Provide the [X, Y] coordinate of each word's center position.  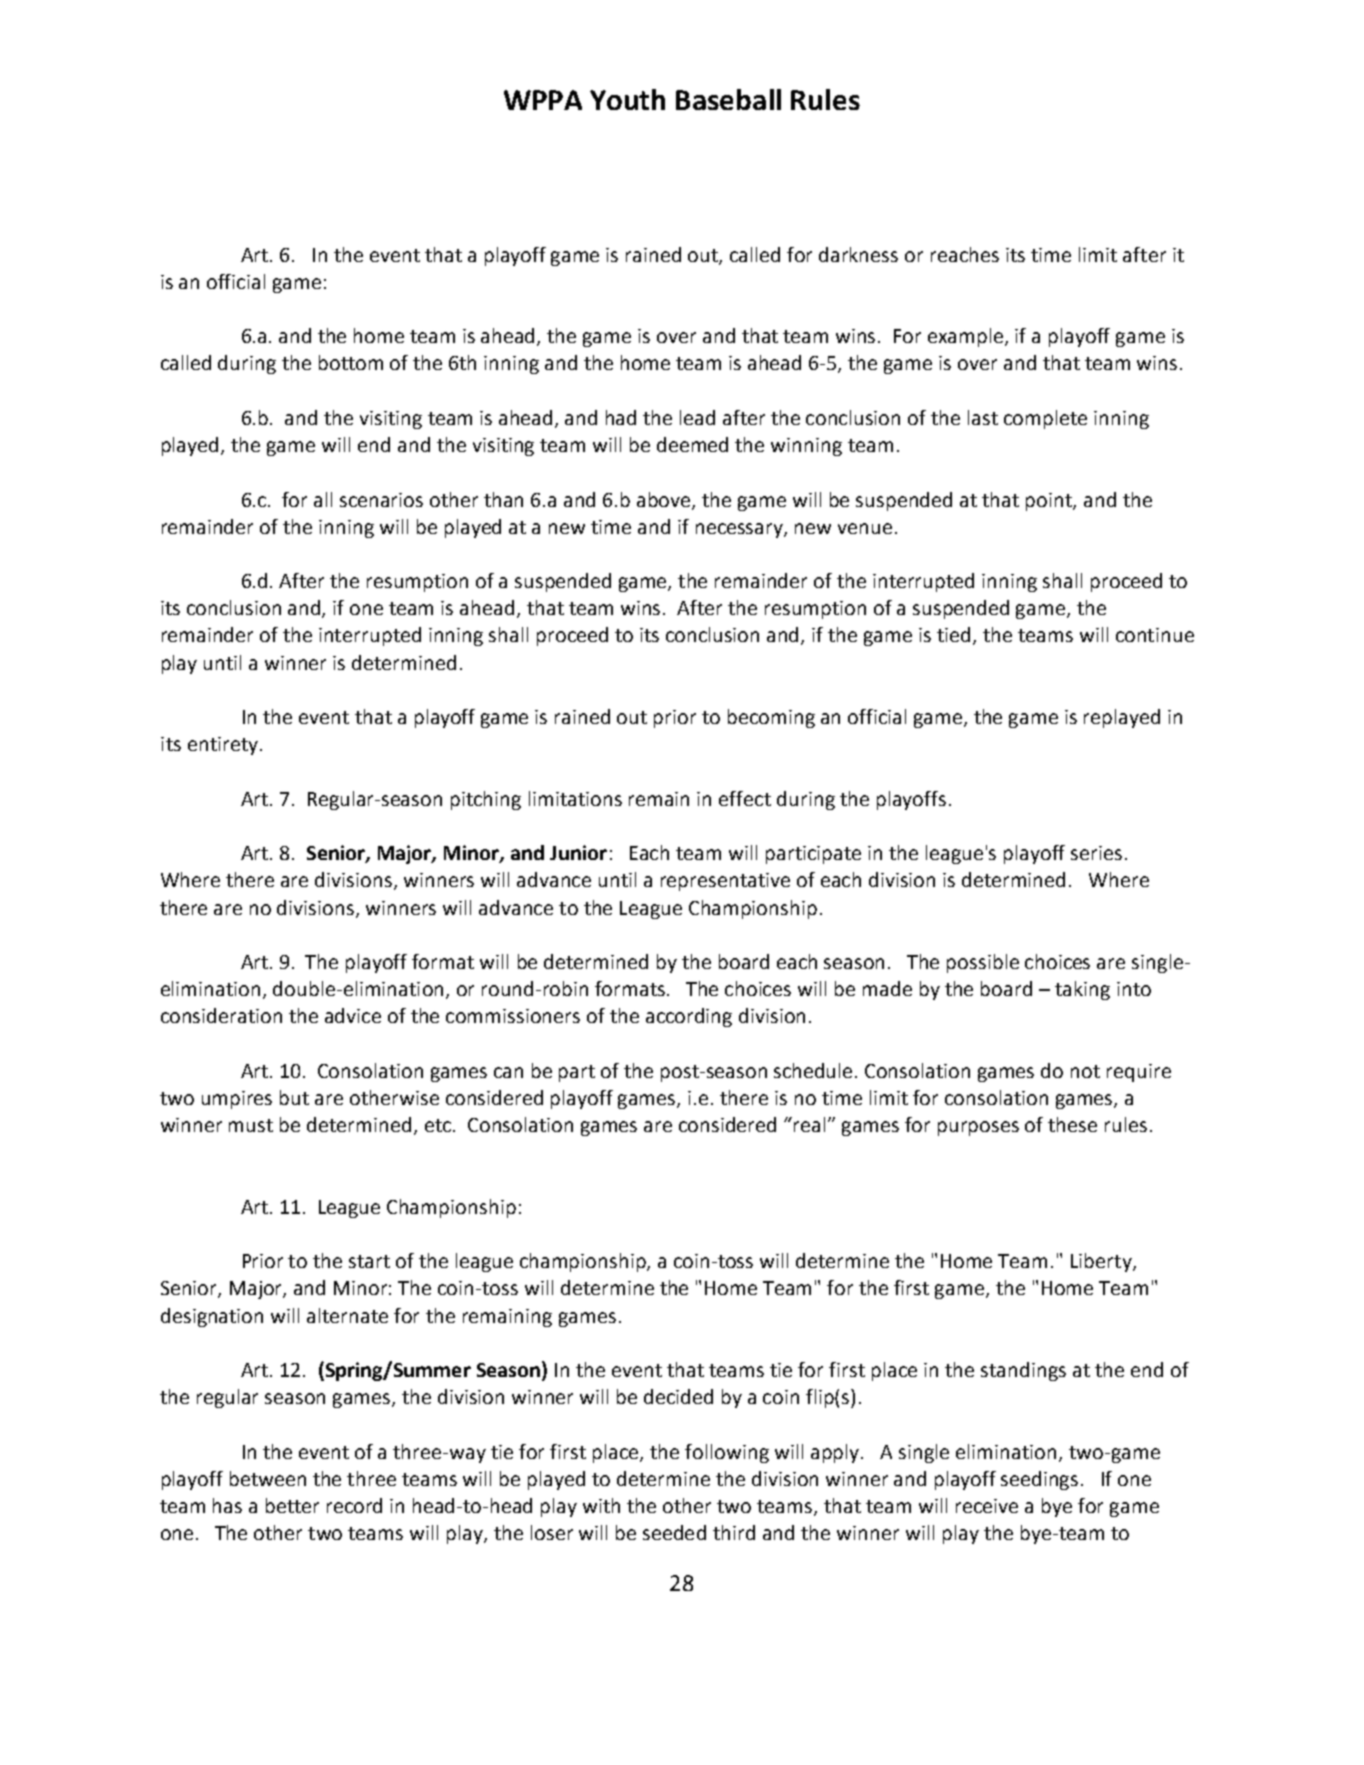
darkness [858, 254]
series [1096, 853]
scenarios [381, 500]
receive [987, 1506]
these [1072, 1124]
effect [745, 798]
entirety [223, 746]
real [811, 1124]
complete [1045, 419]
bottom [351, 362]
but [294, 1097]
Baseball [728, 99]
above [665, 500]
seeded [674, 1532]
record [354, 1505]
